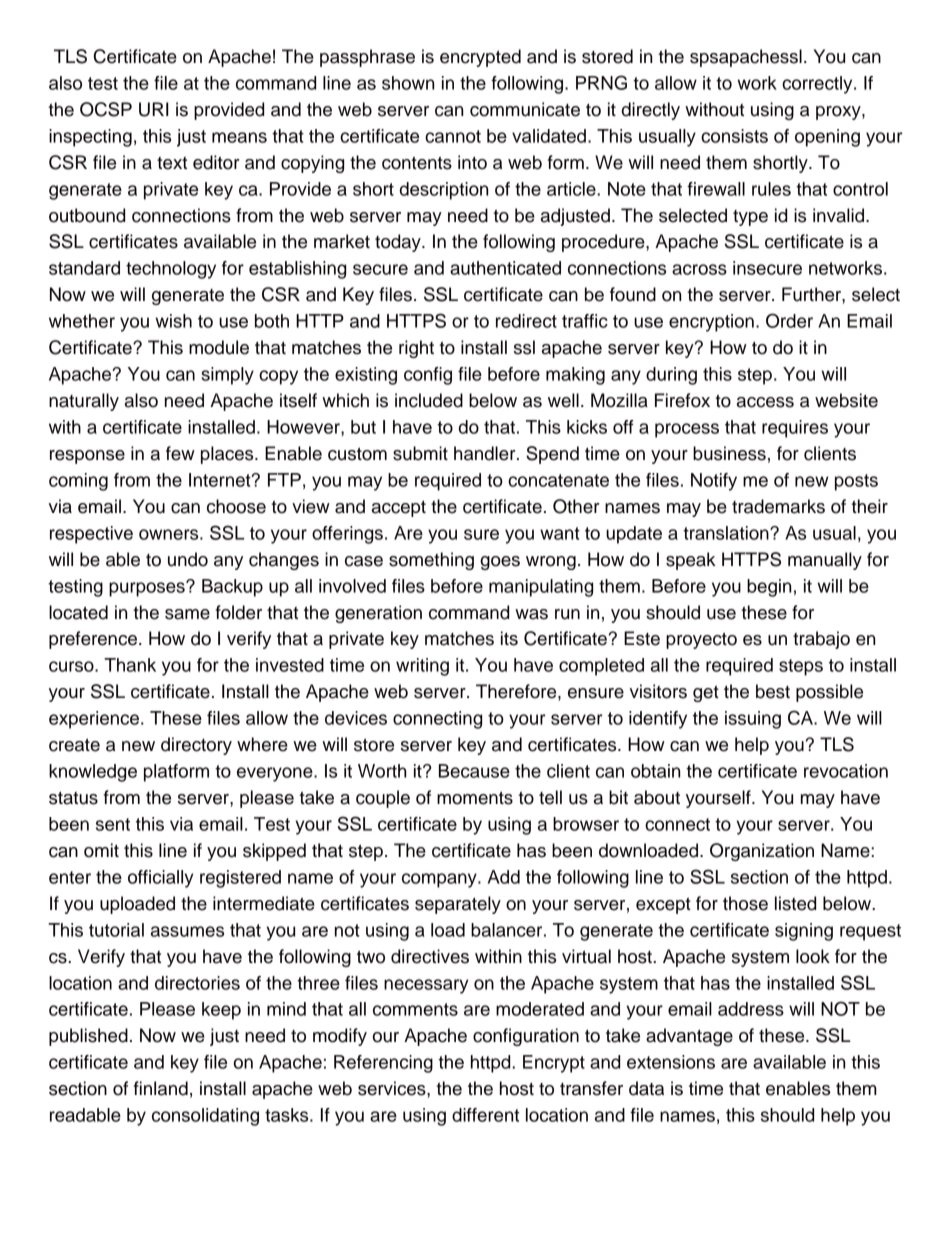 The image size is (952, 1233). I want to click on finland, so click(161, 1088).
